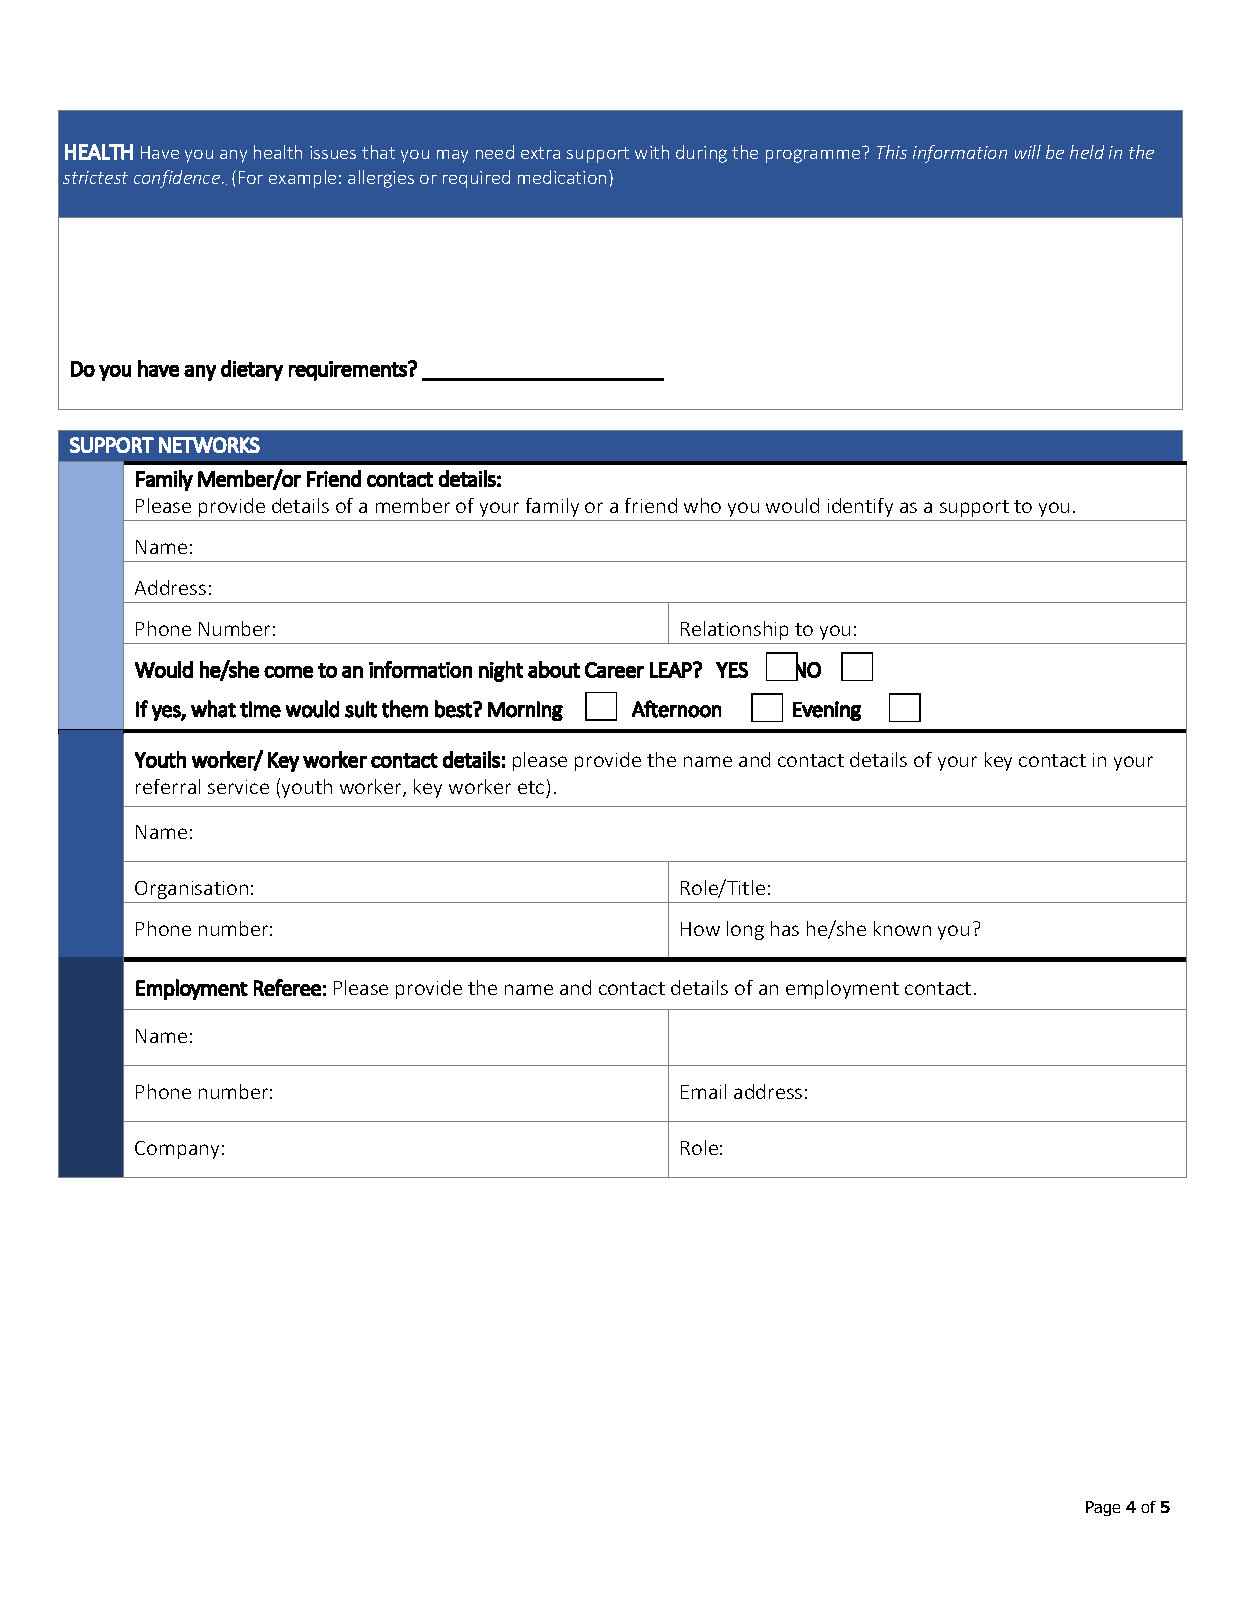 This page has height=1610, width=1244. What do you see at coordinates (562, 177) in the page?
I see `medication` at bounding box center [562, 177].
